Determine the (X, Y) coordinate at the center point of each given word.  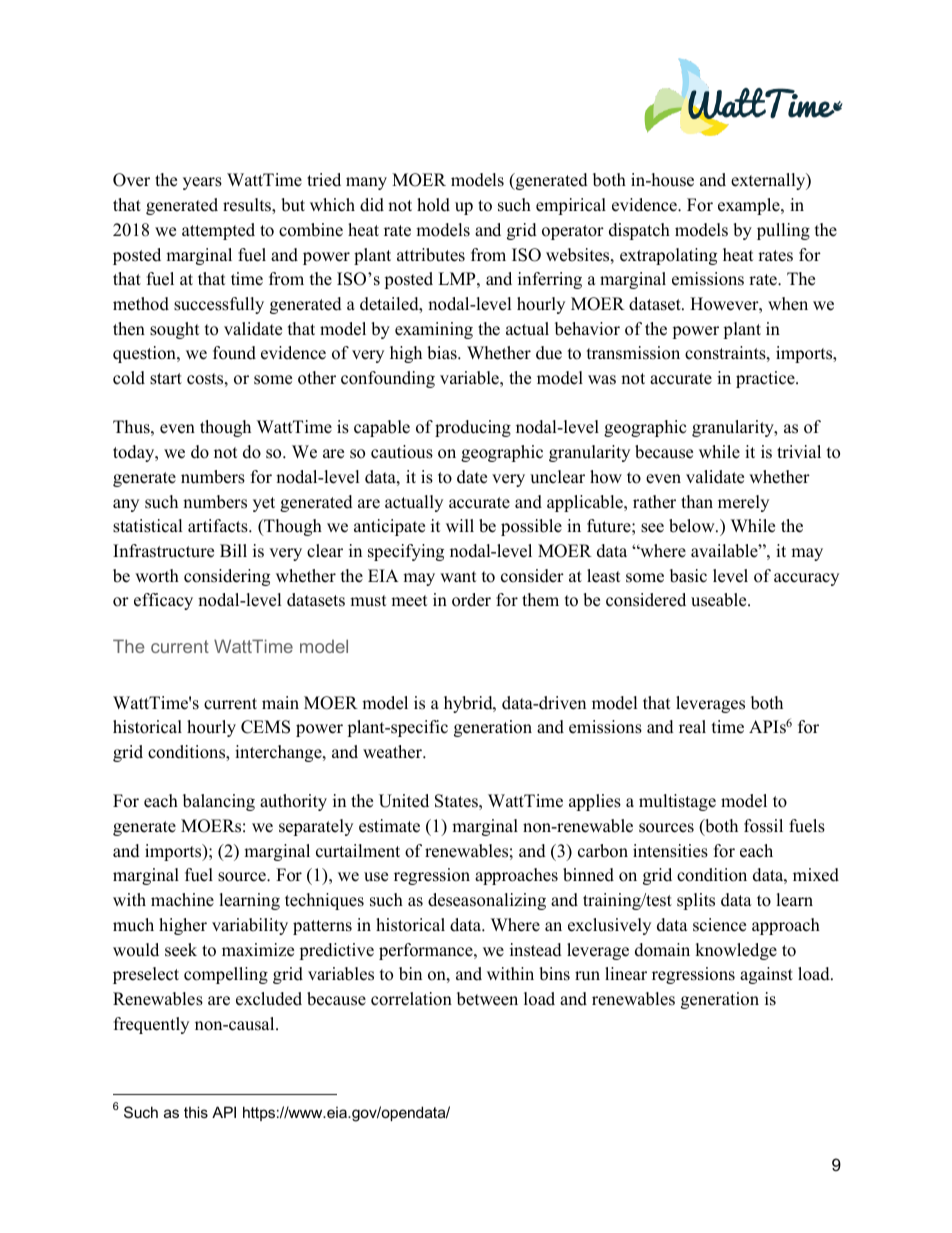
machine (182, 900)
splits (696, 901)
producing (473, 428)
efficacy (163, 601)
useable (720, 600)
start (166, 379)
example (750, 206)
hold (433, 205)
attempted (218, 231)
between (487, 999)
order (471, 600)
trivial (799, 451)
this (196, 1112)
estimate (389, 826)
